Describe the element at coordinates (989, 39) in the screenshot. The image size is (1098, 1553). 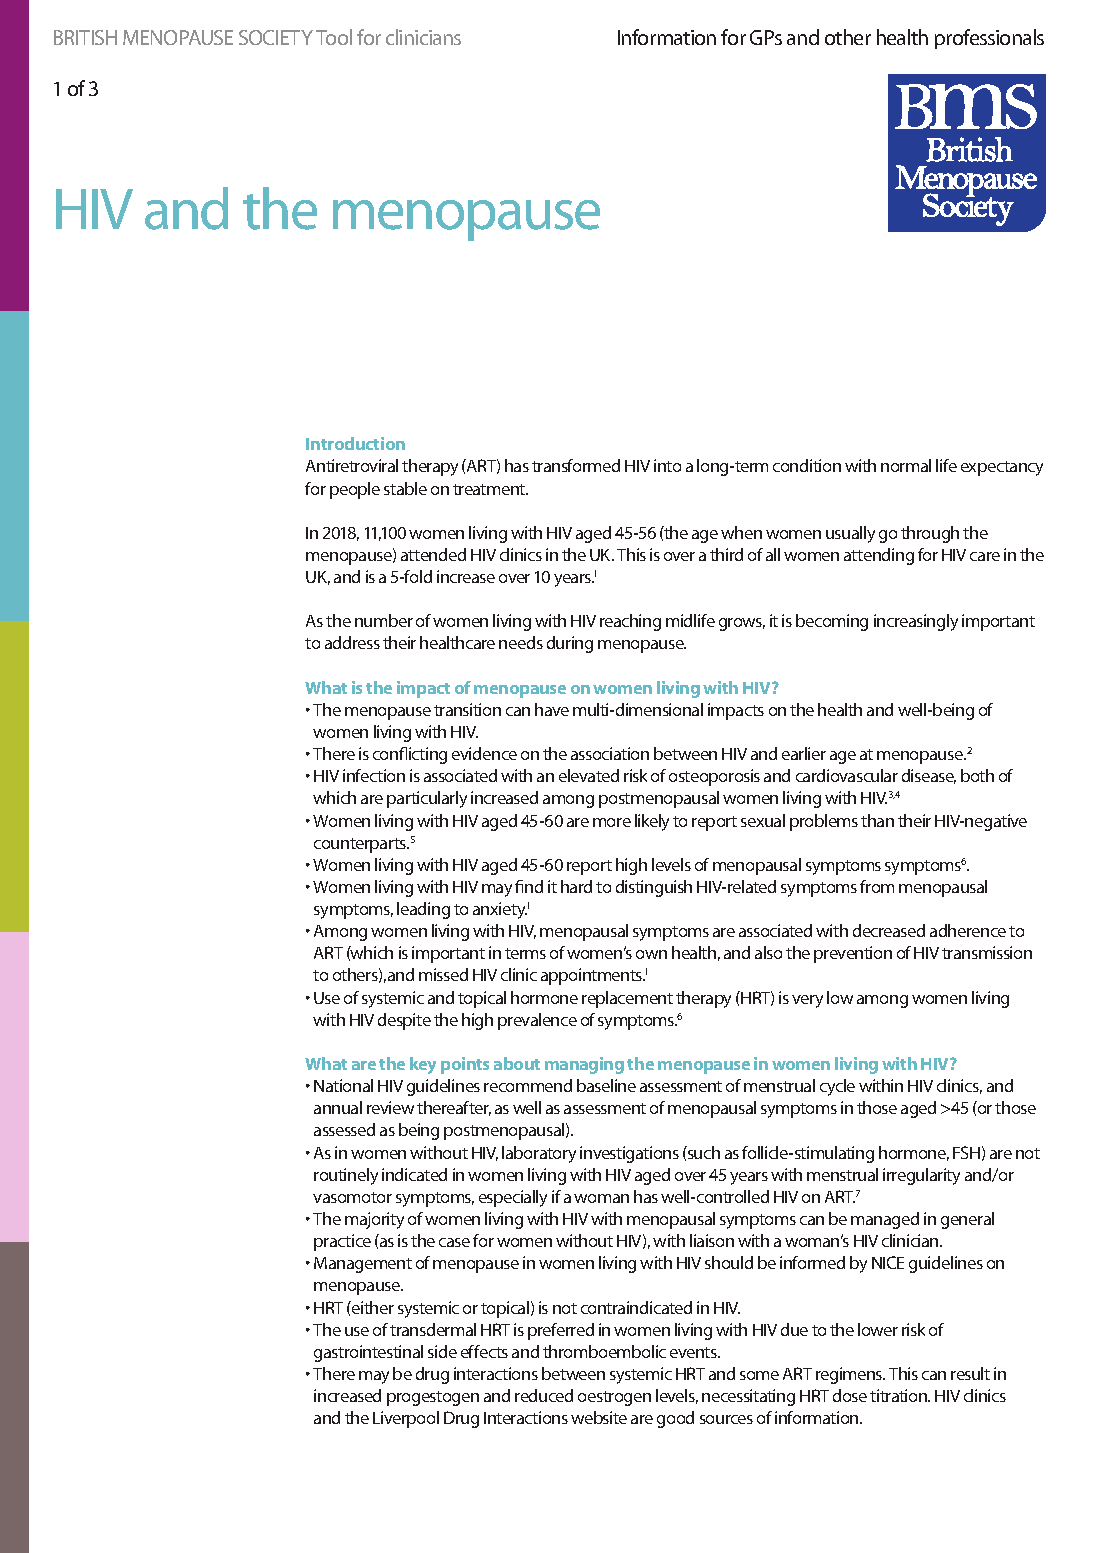
I see `professionals` at that location.
